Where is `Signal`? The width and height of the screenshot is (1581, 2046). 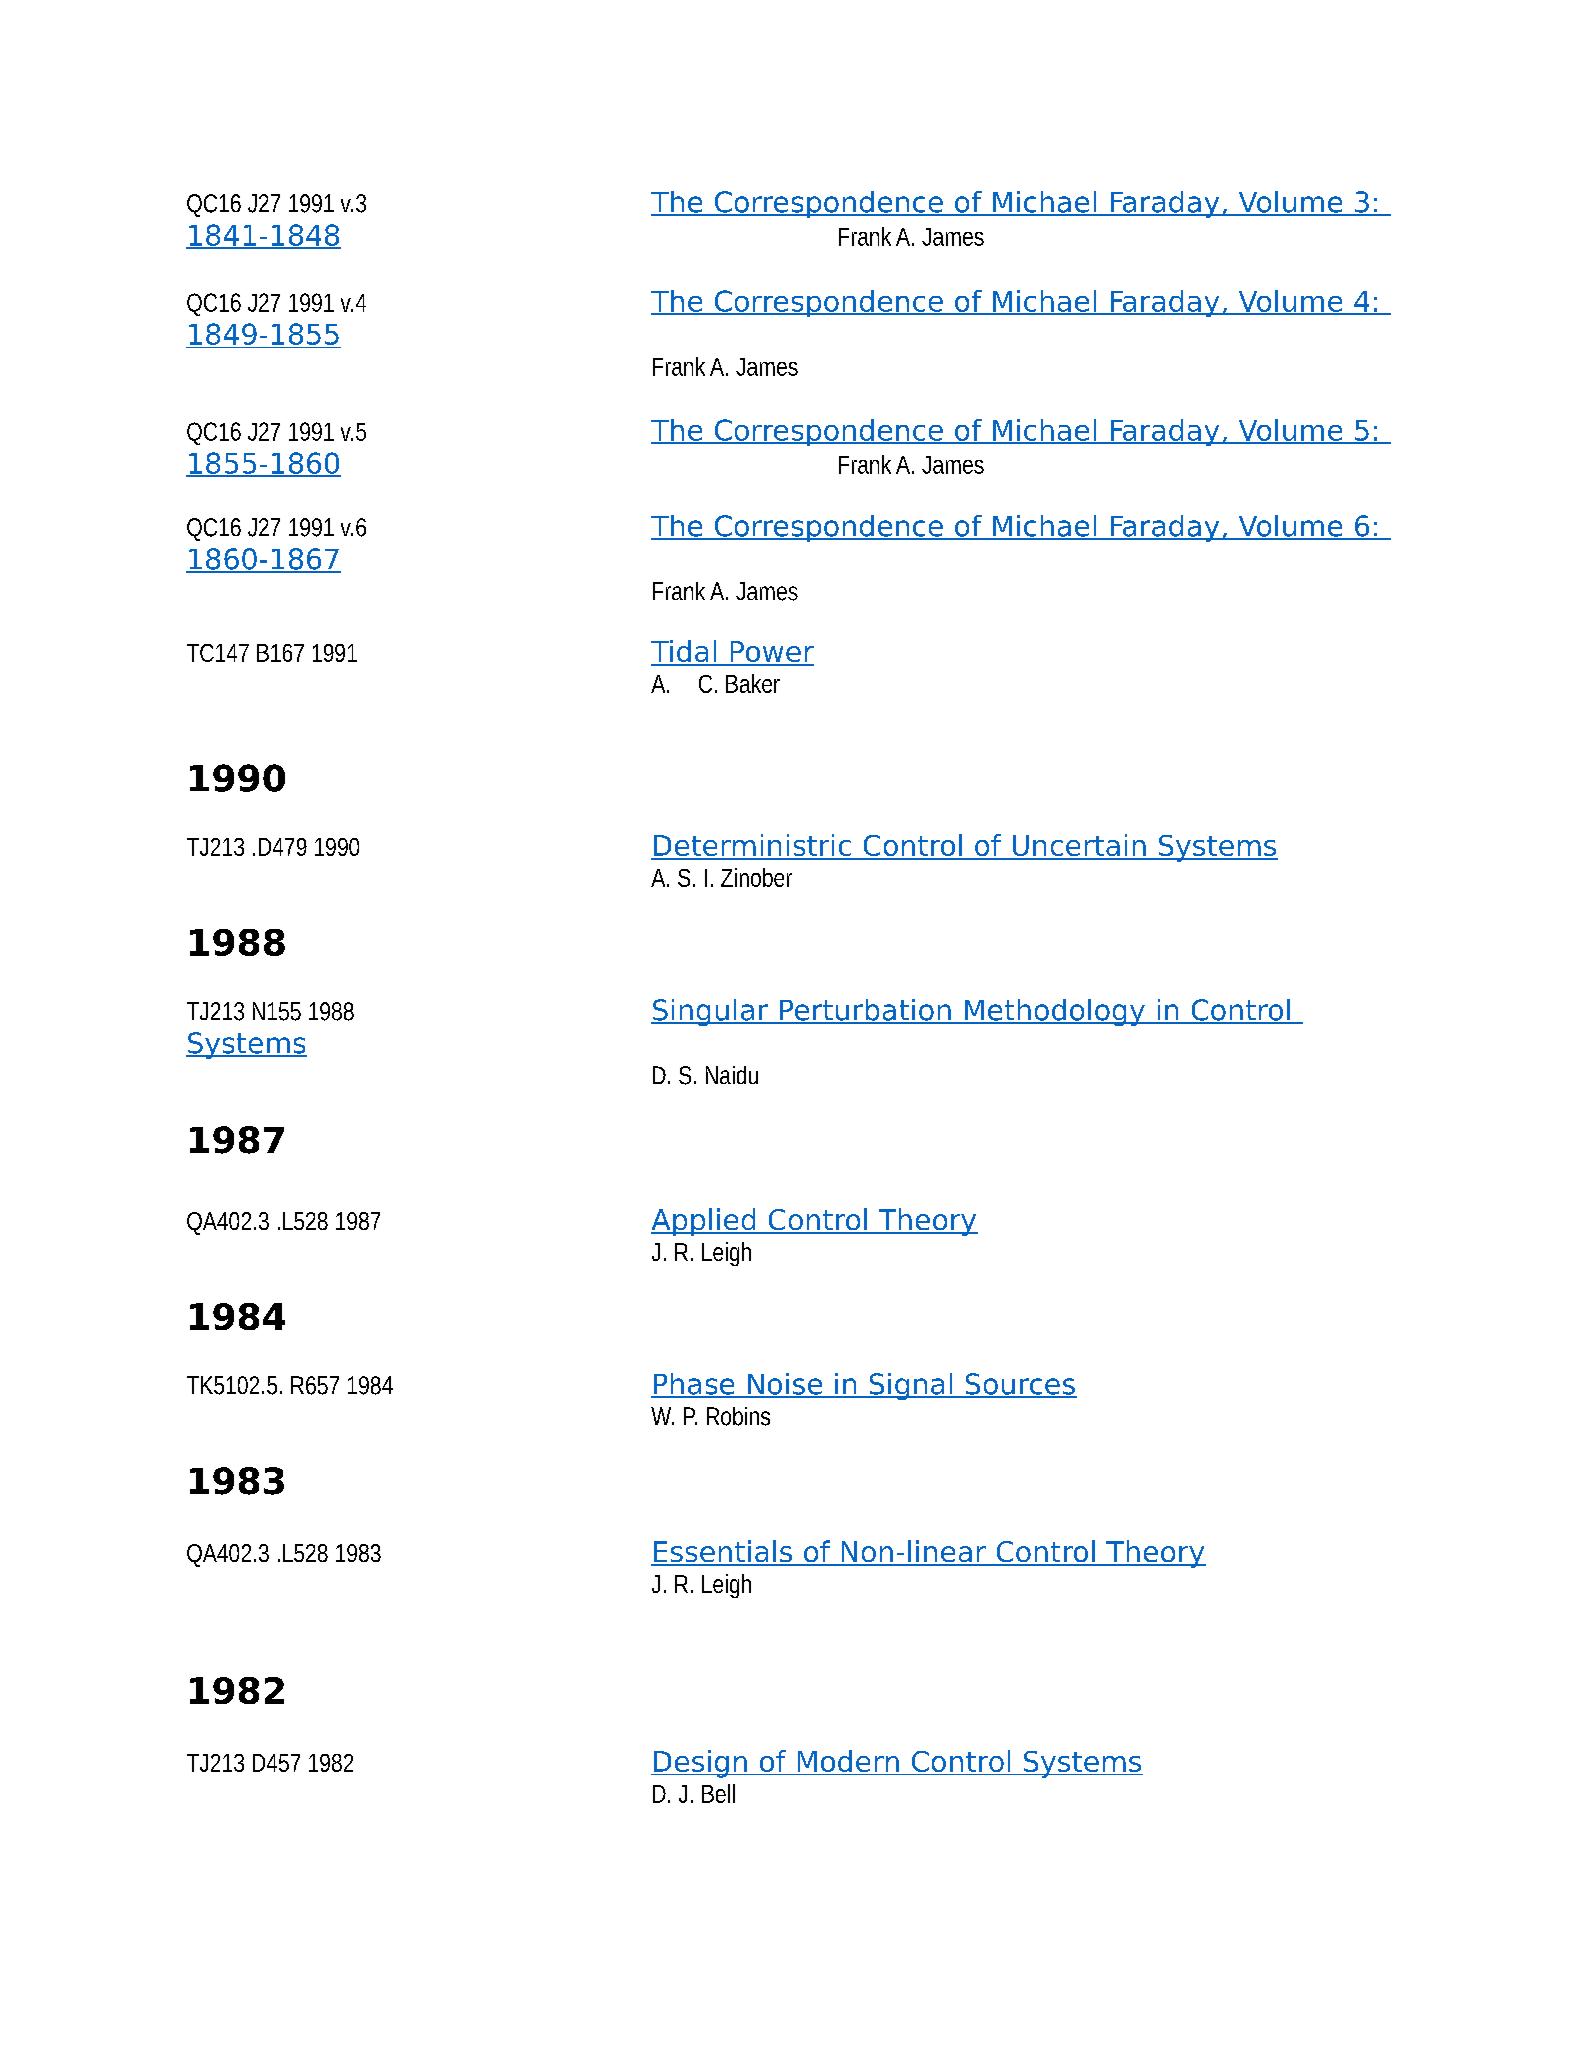 Signal is located at coordinates (911, 1386).
